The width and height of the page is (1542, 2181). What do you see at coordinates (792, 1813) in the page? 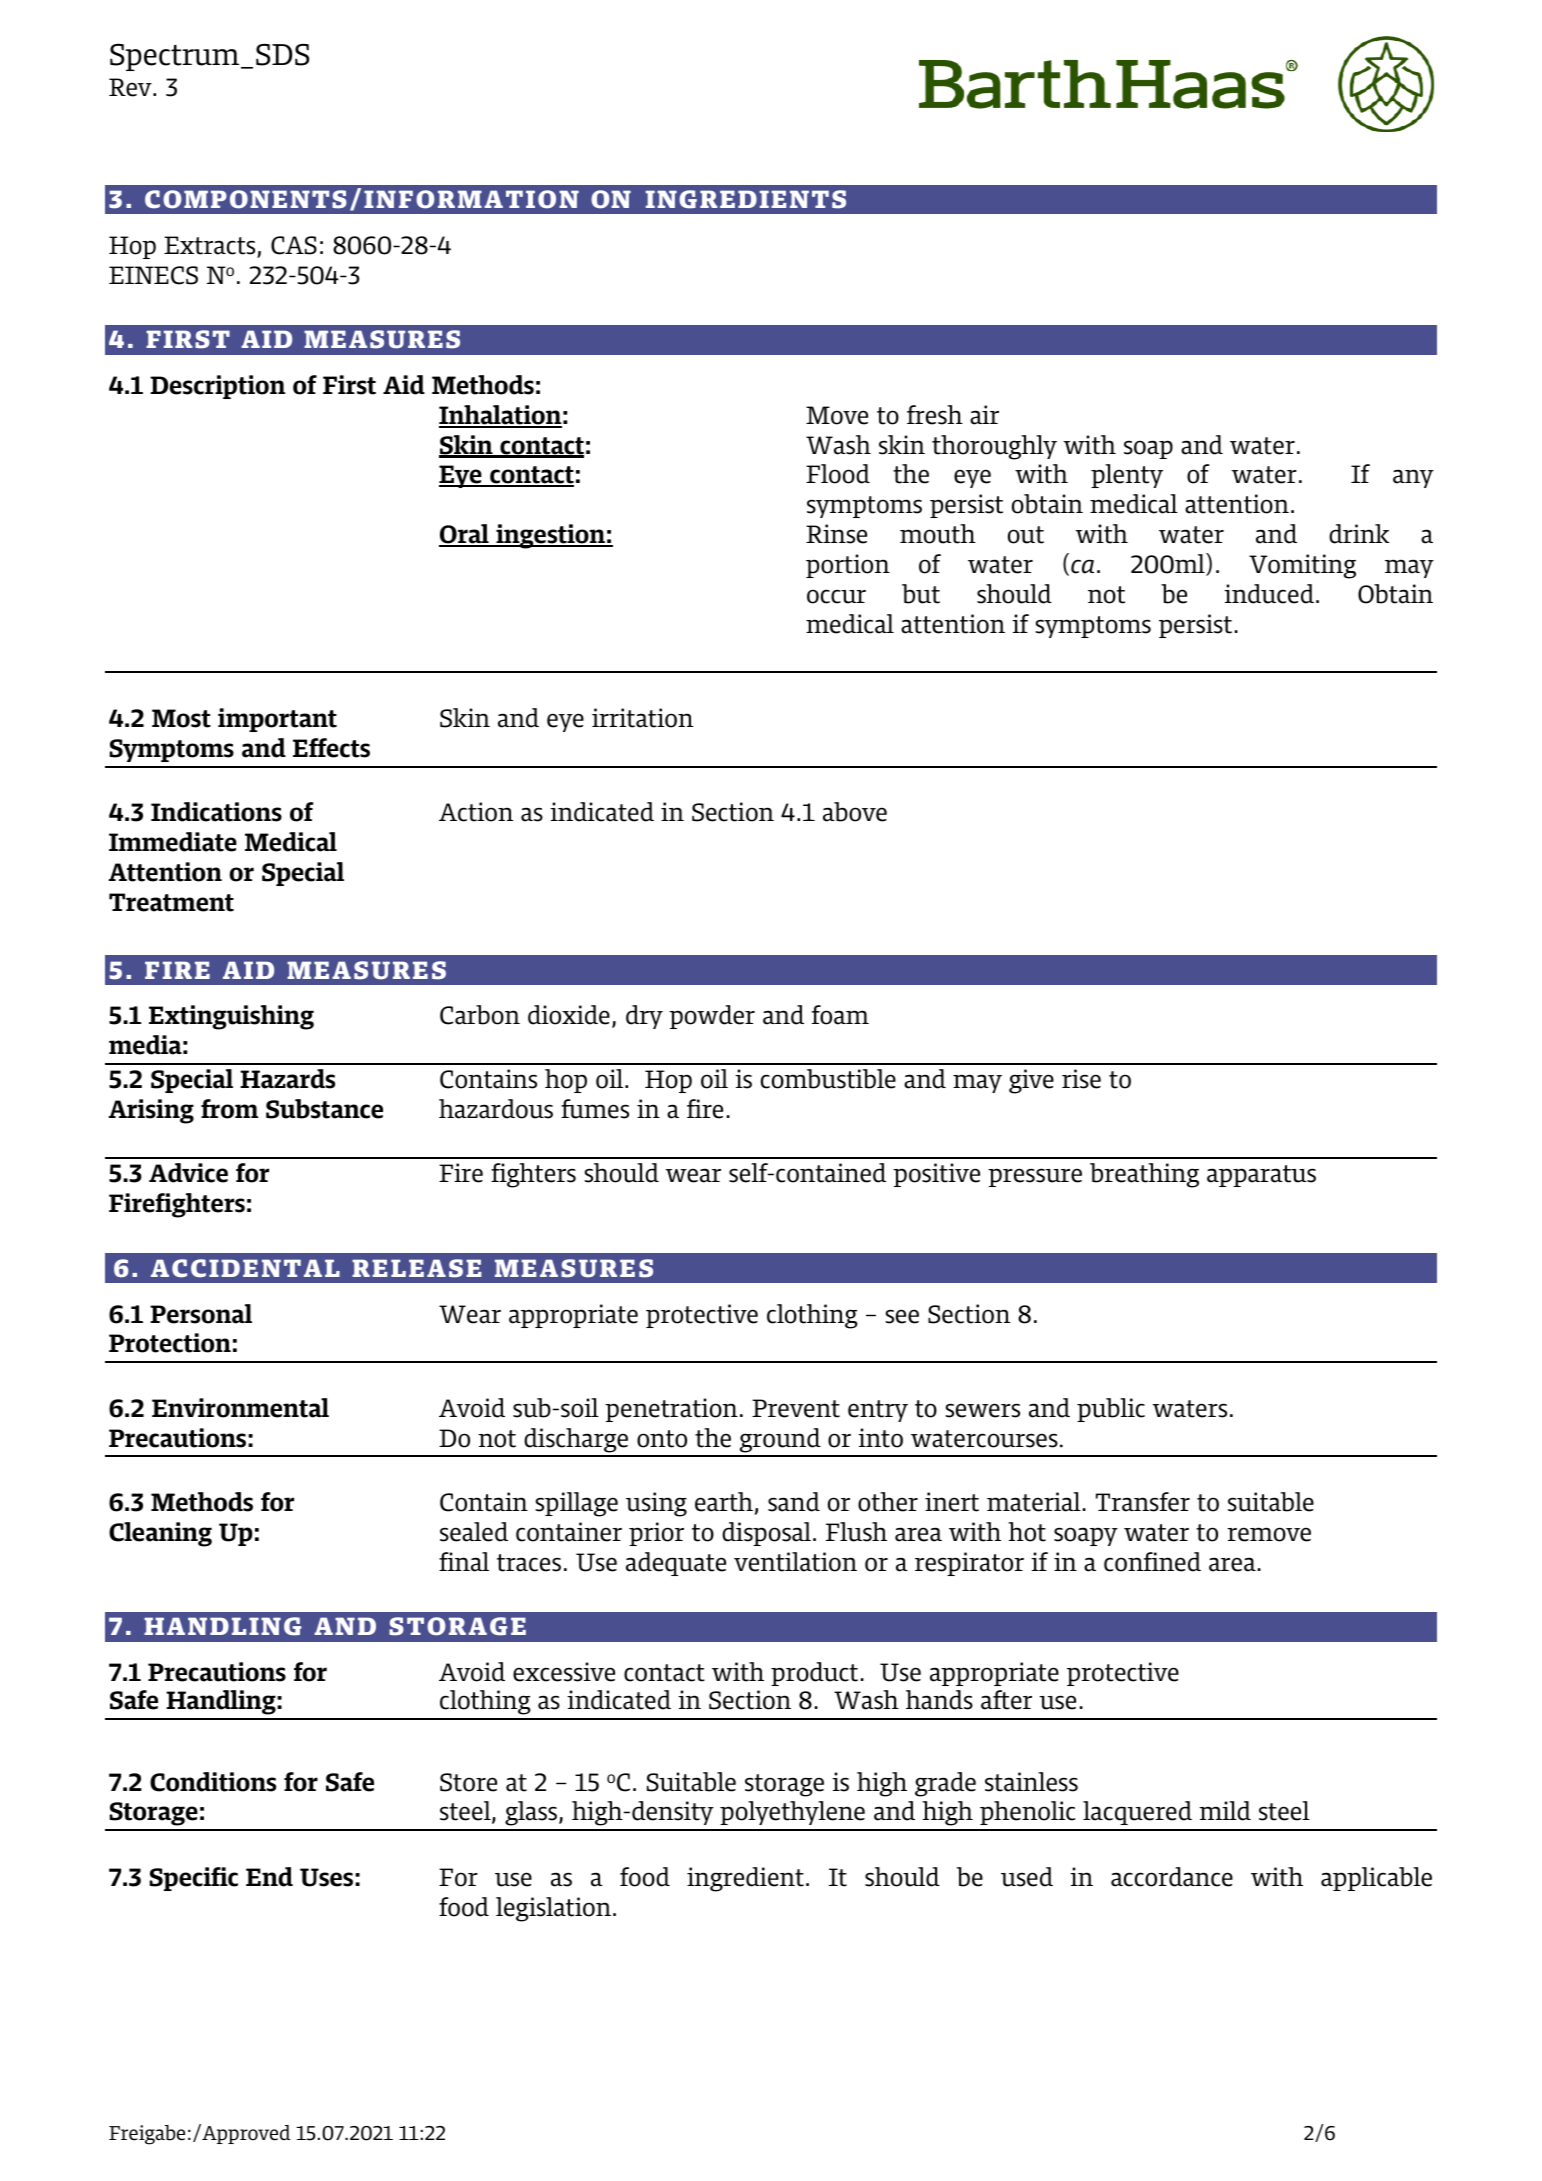
I see `polyethylene` at bounding box center [792, 1813].
